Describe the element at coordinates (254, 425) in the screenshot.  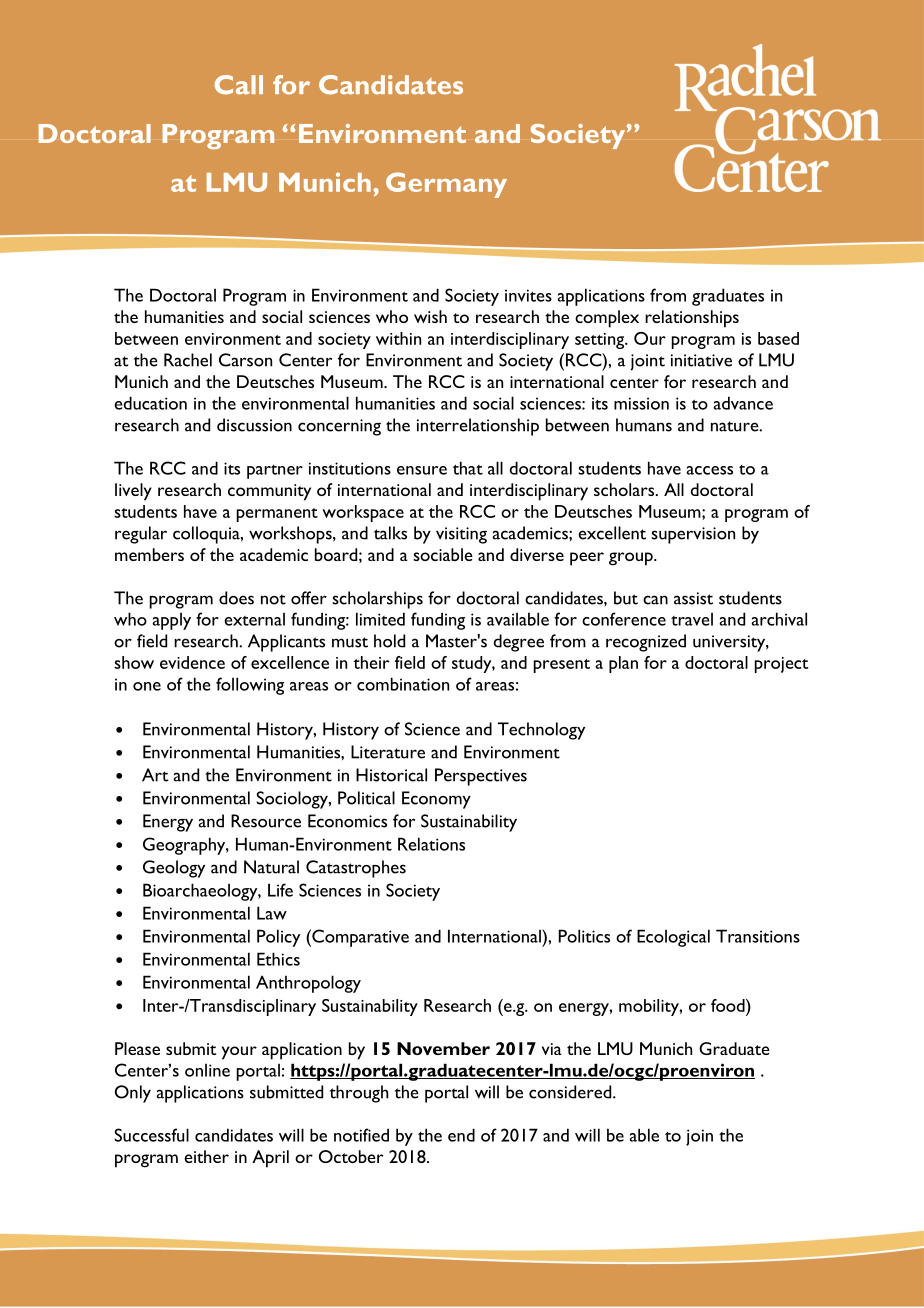
I see `discussion` at that location.
